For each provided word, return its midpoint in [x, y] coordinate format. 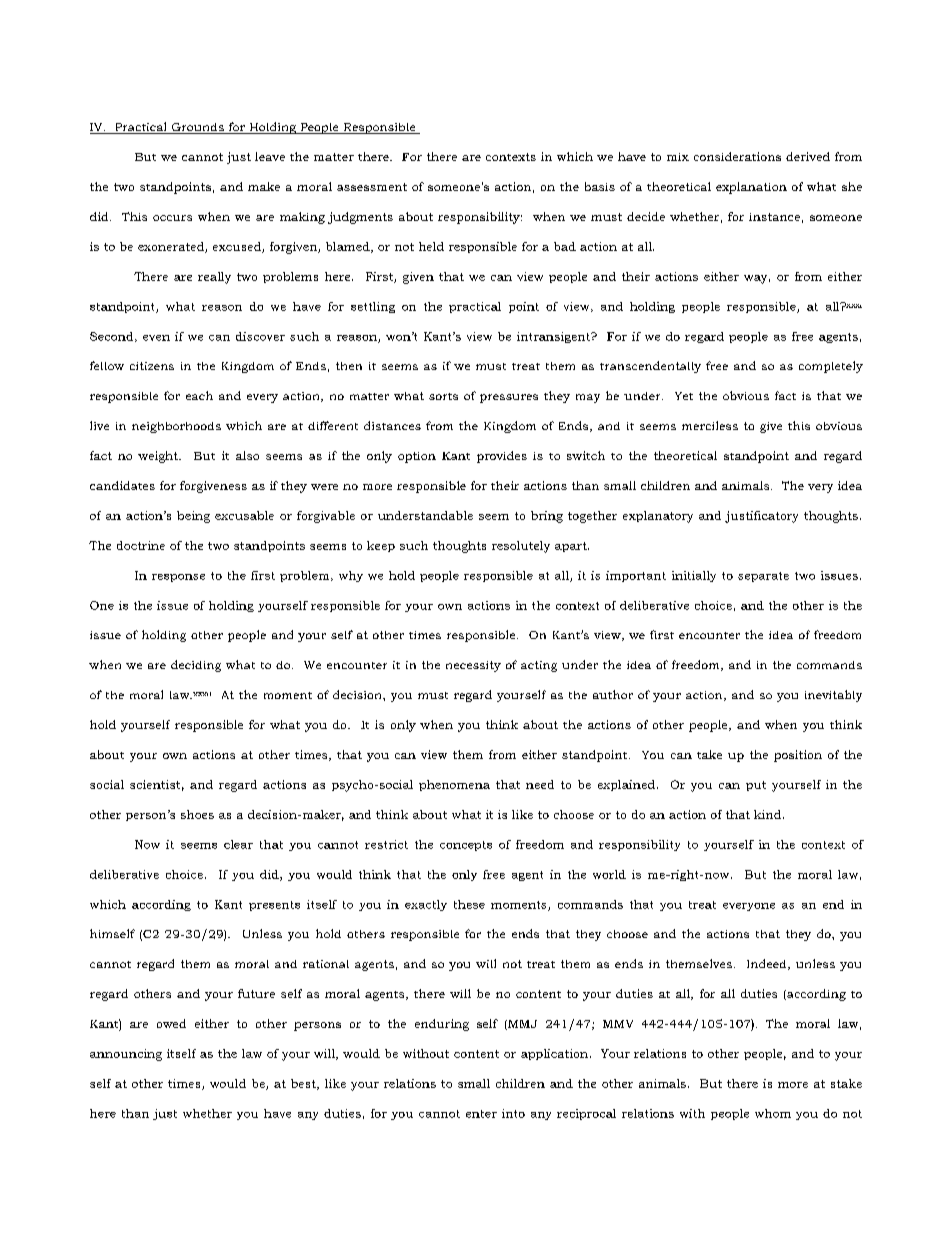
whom [773, 1113]
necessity [473, 666]
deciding [196, 666]
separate [763, 577]
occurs [172, 218]
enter [481, 1114]
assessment [372, 187]
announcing [126, 1055]
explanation [751, 188]
